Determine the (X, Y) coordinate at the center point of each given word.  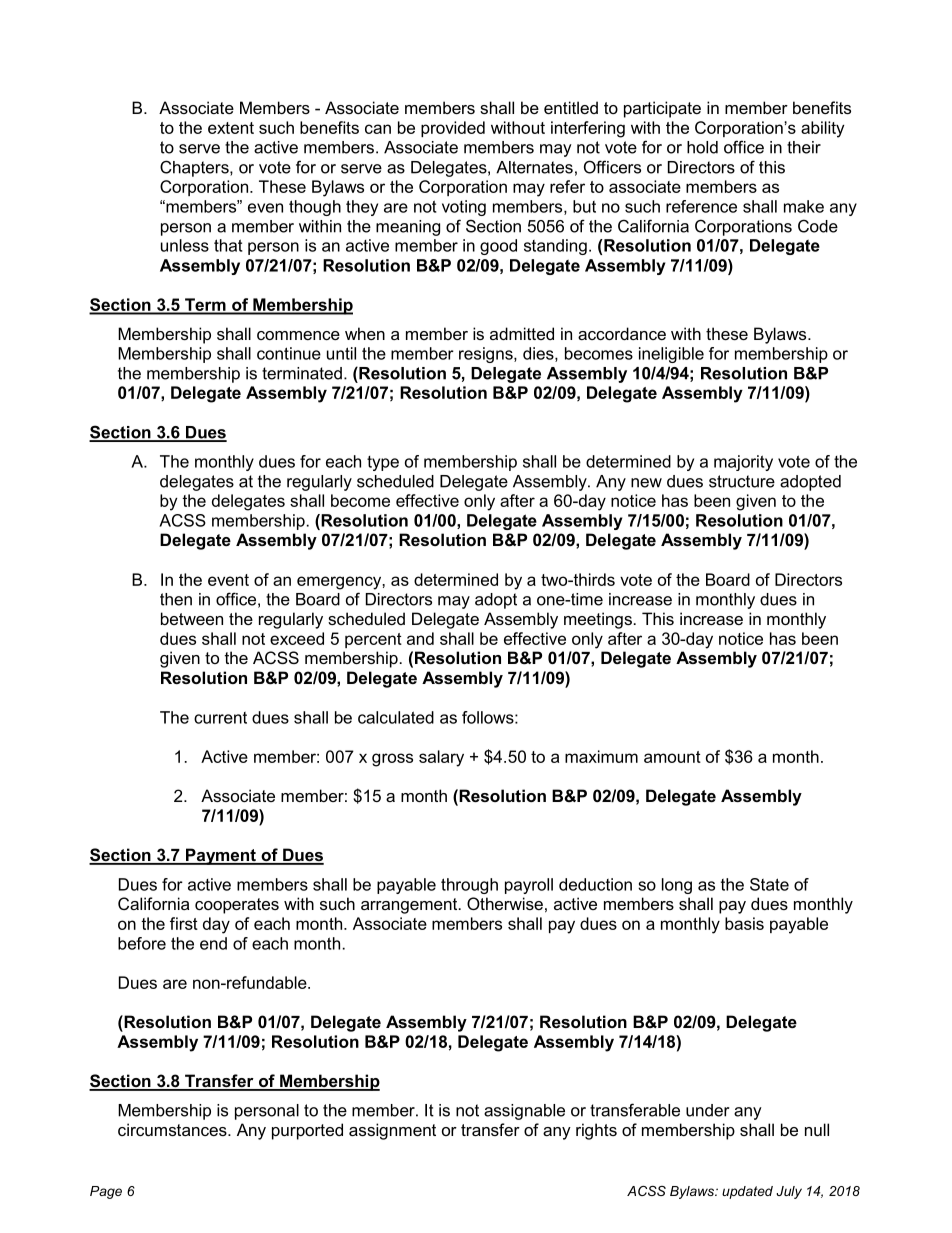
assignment (392, 1131)
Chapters (195, 168)
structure (742, 481)
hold (702, 147)
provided (453, 129)
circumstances (173, 1129)
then (176, 599)
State (769, 884)
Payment (221, 856)
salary (441, 758)
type (383, 463)
